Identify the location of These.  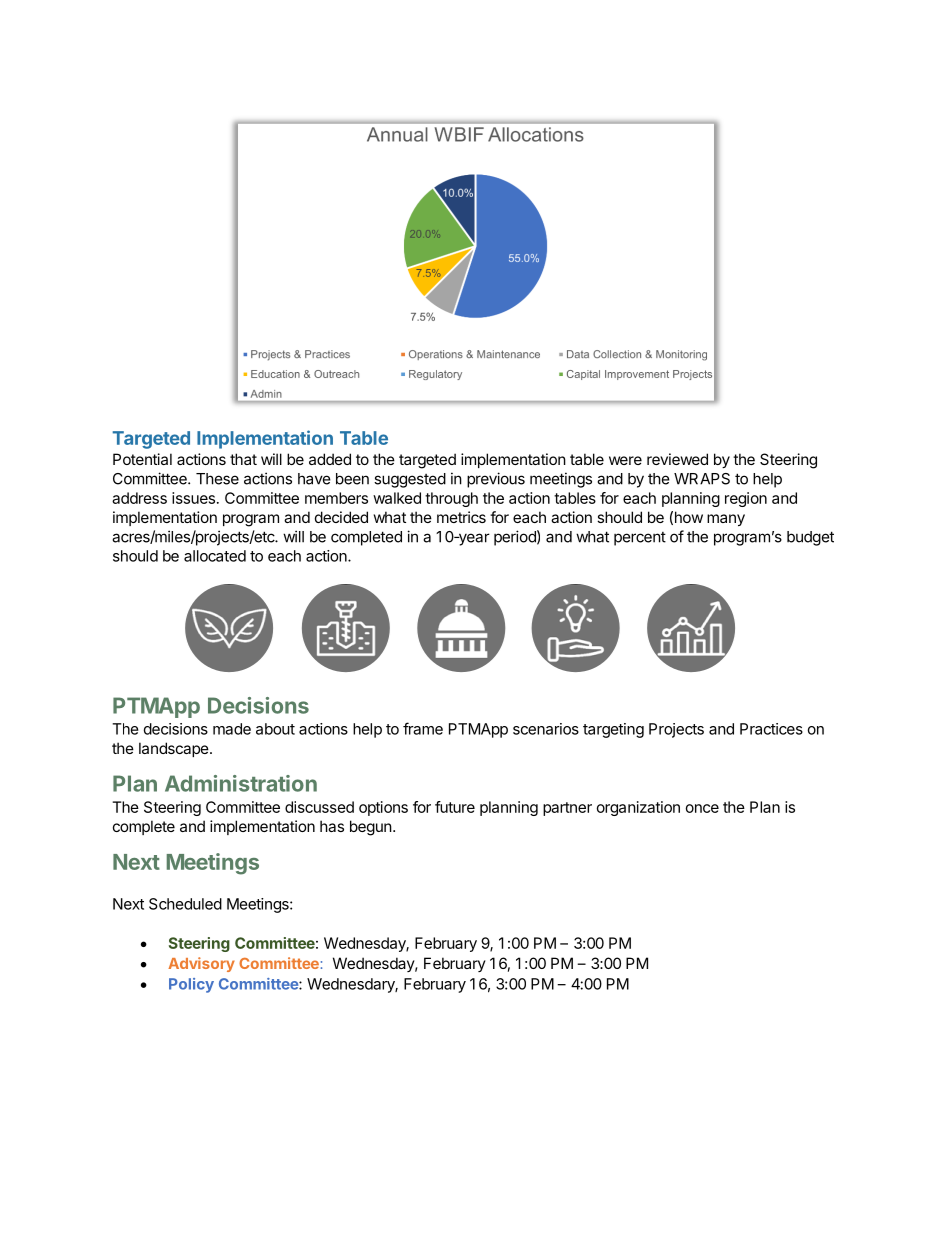
(217, 479).
